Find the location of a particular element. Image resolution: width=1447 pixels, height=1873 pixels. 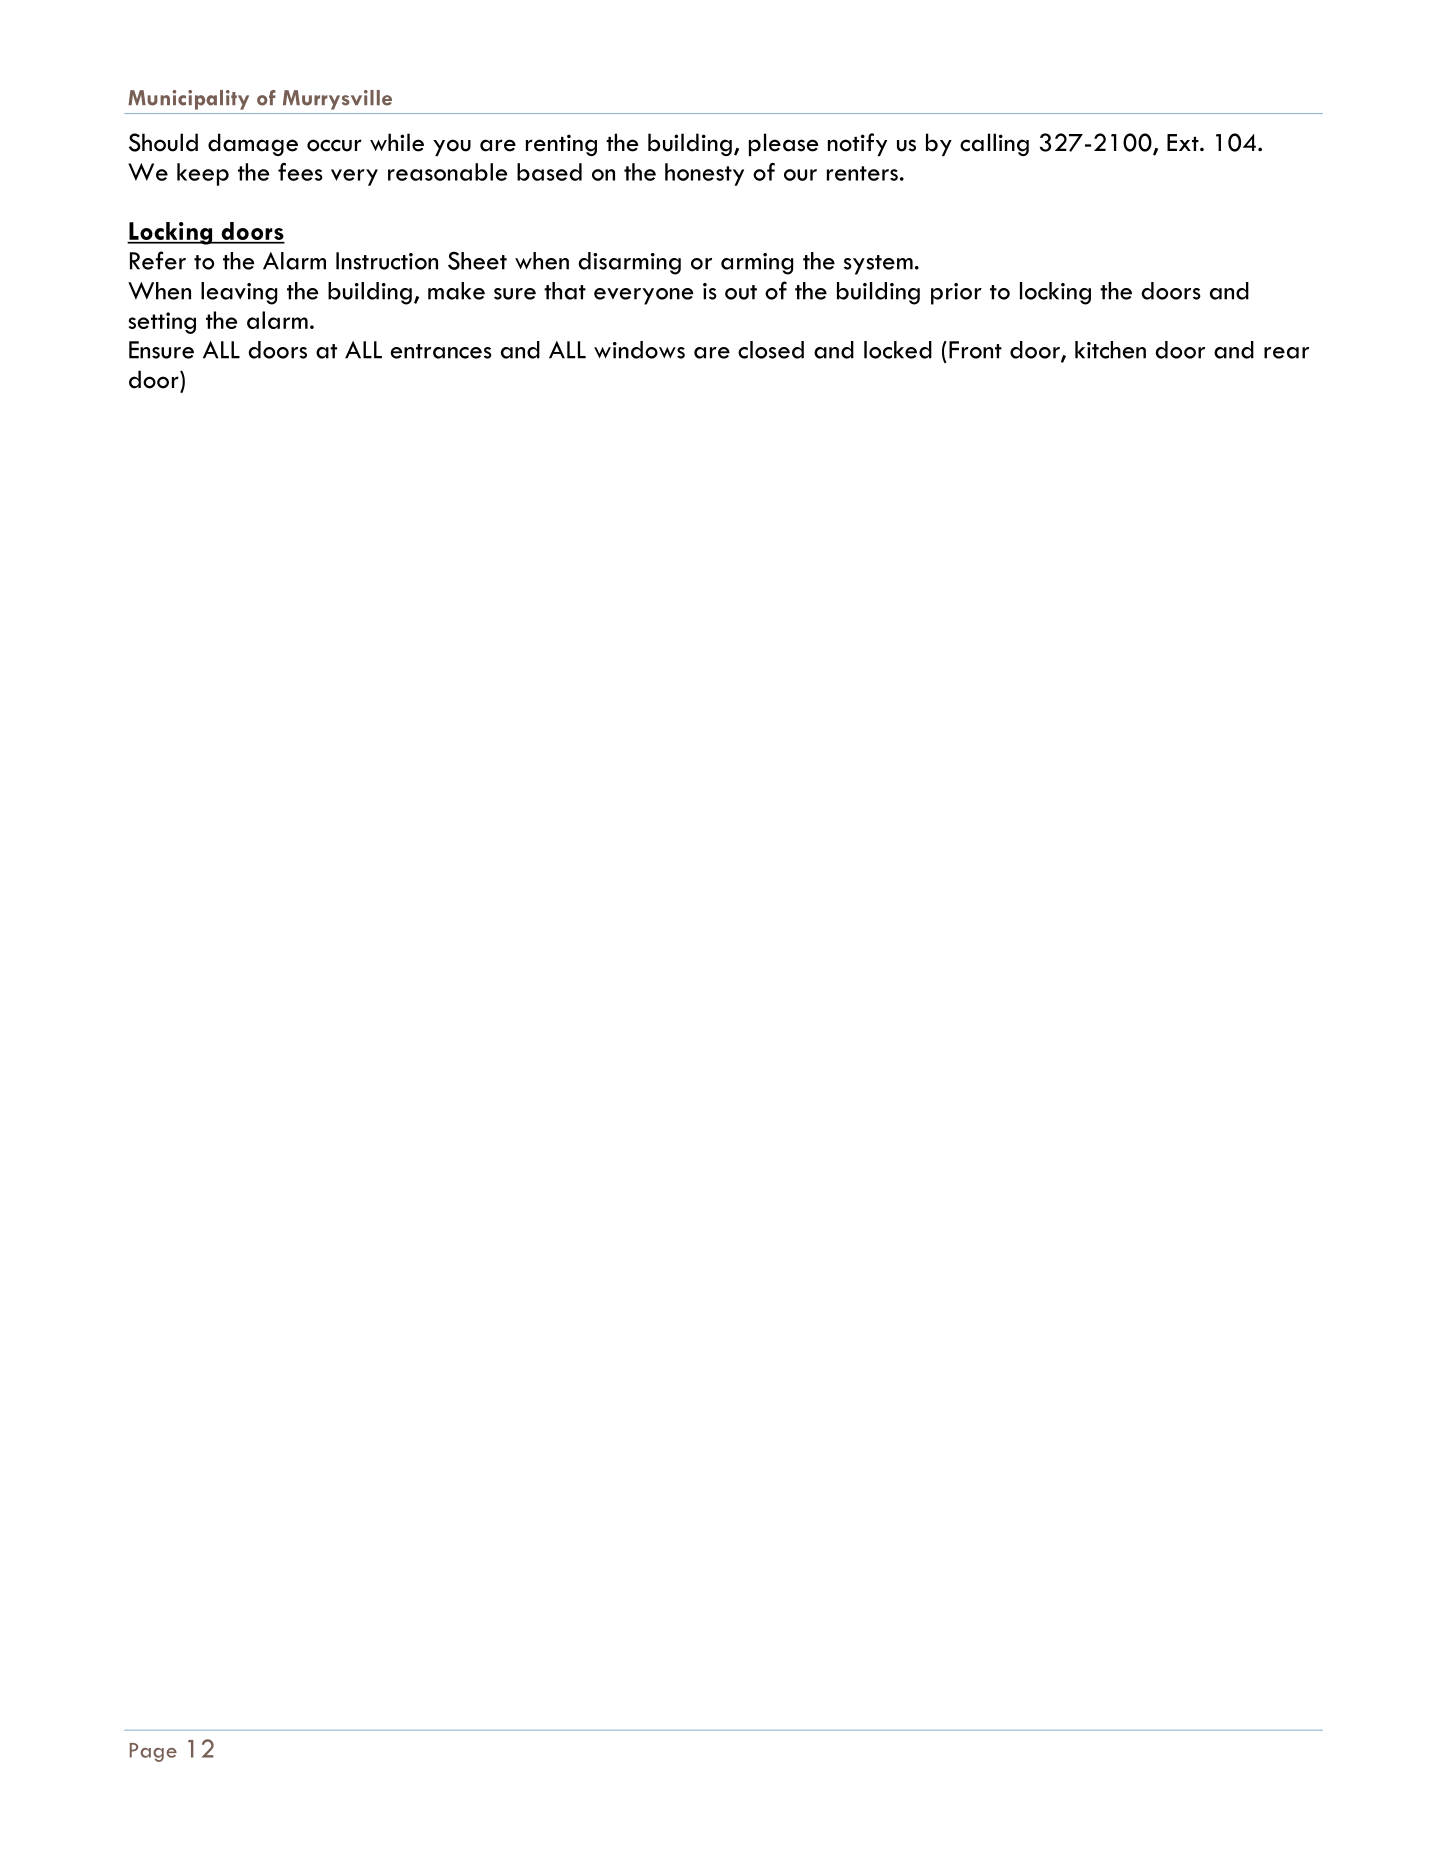

entrances is located at coordinates (441, 351).
